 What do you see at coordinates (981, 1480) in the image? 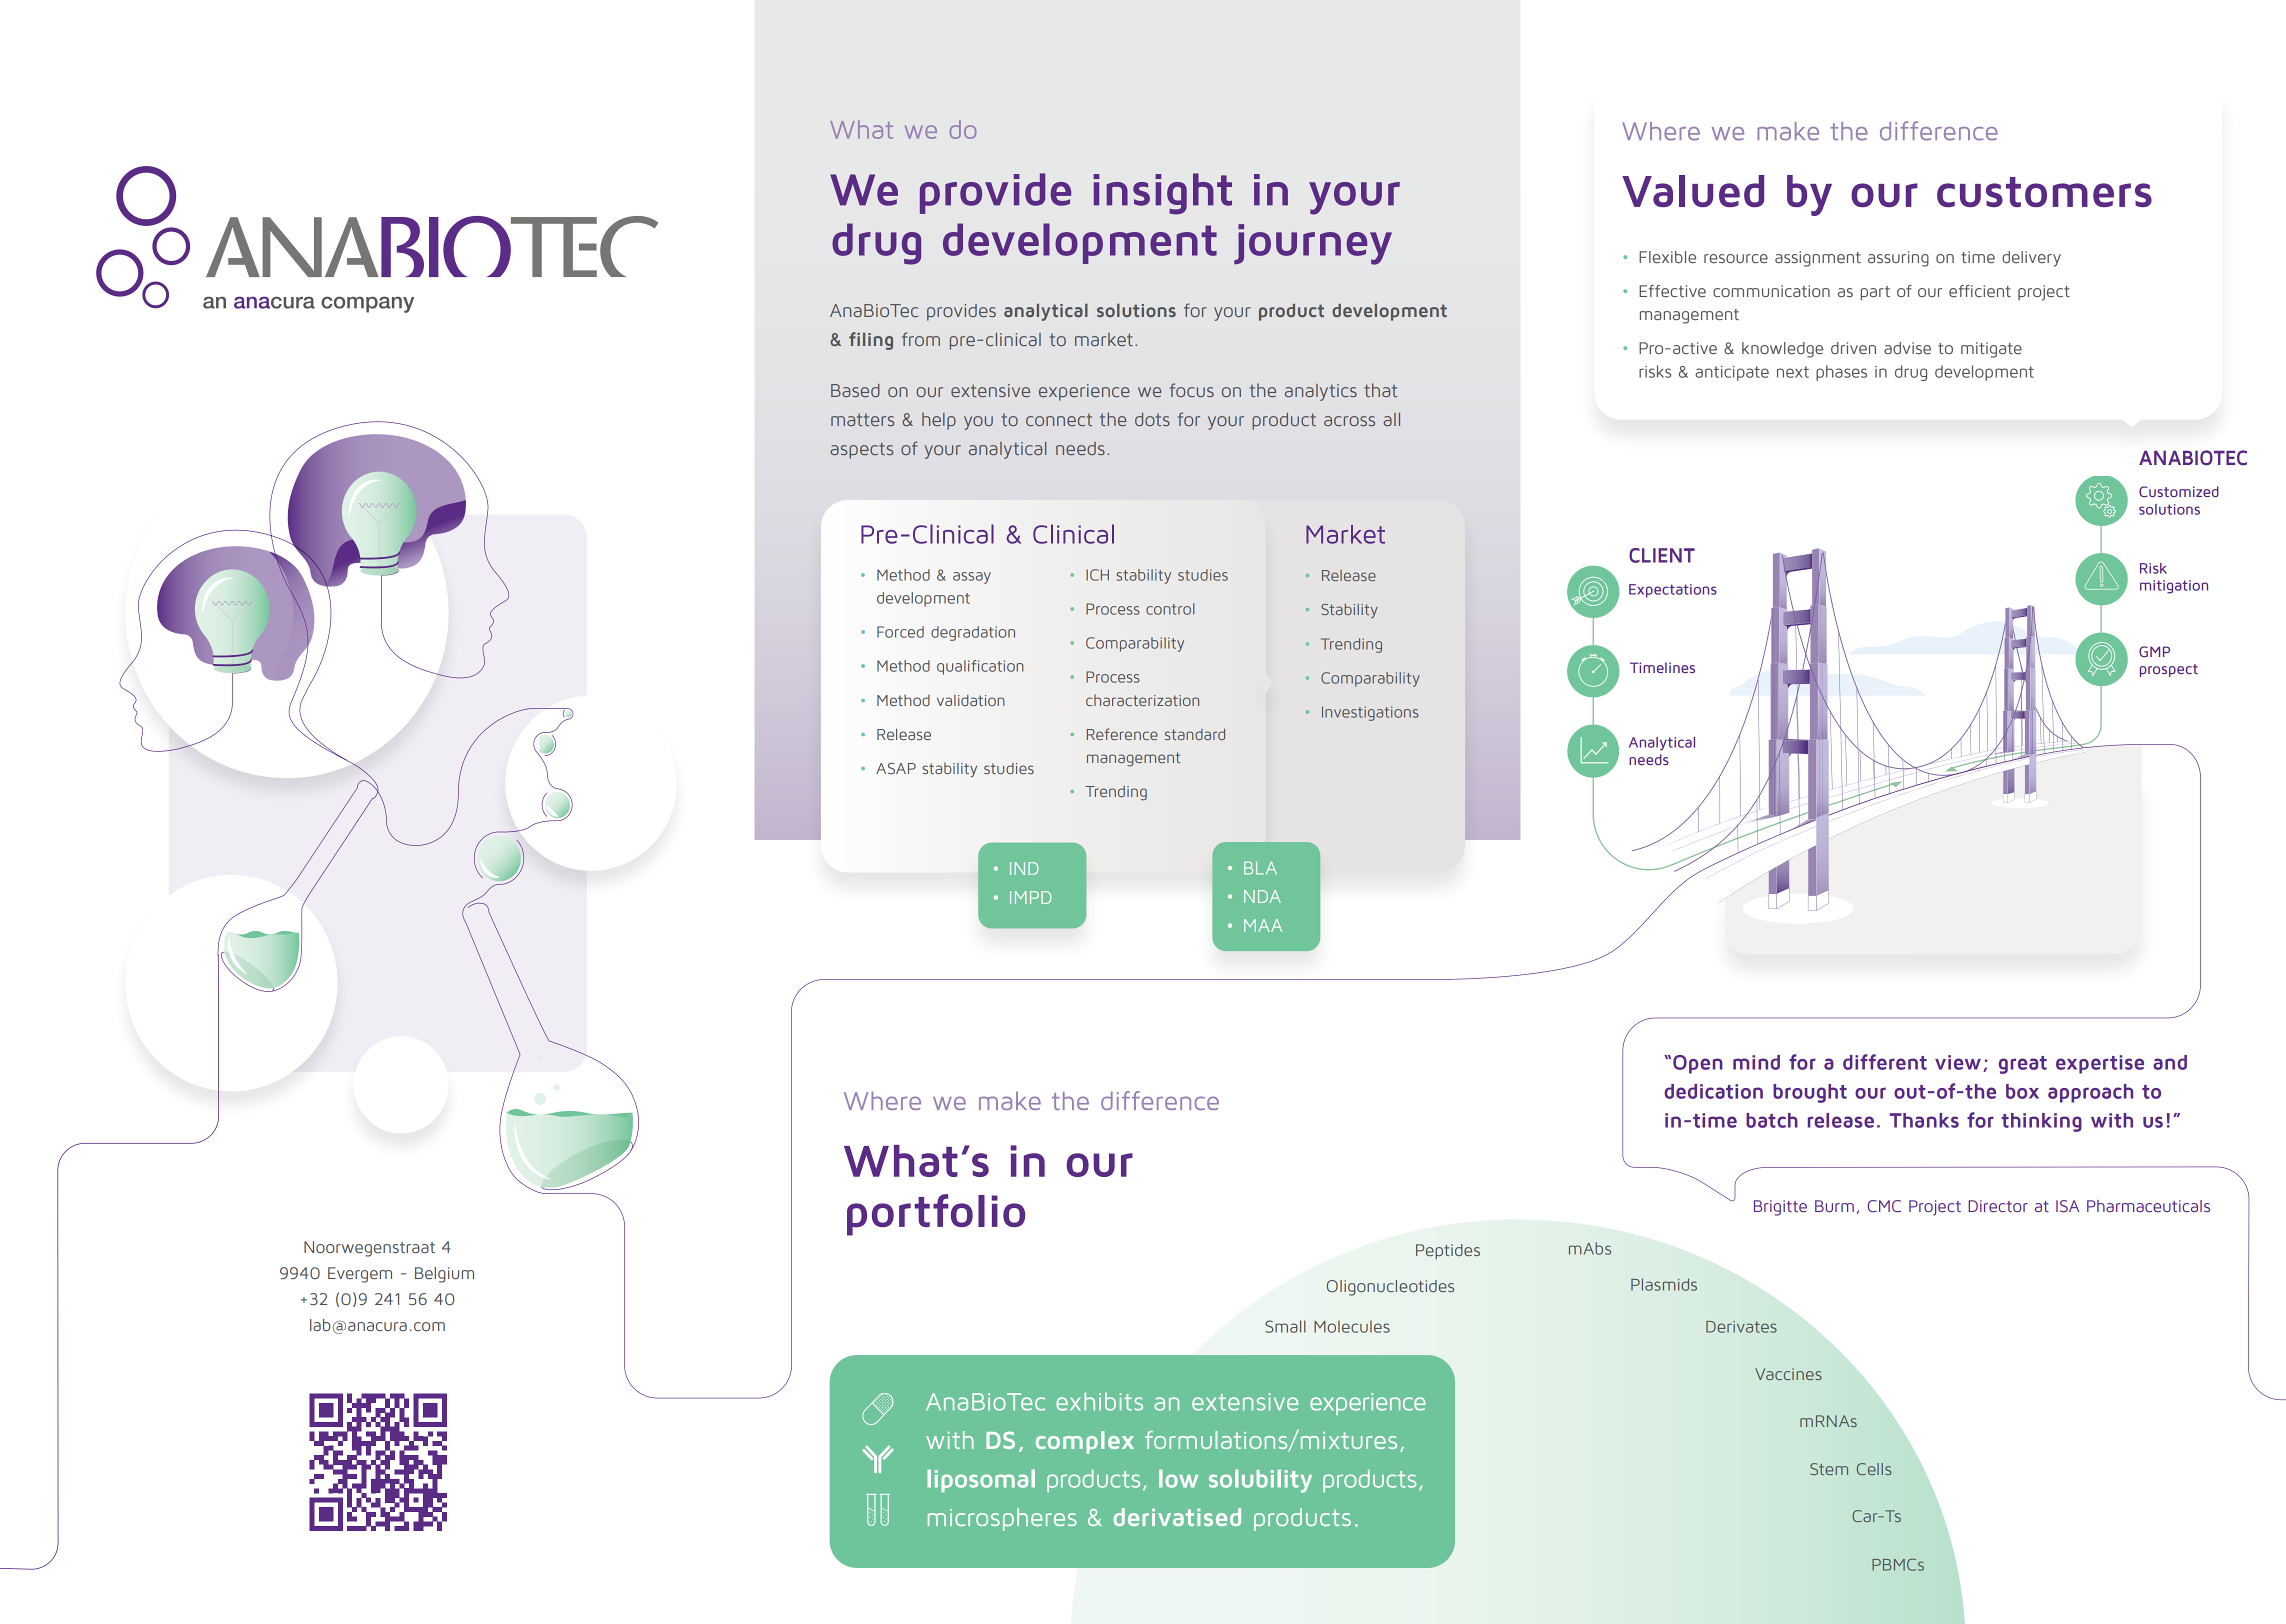
I see `liposomal` at bounding box center [981, 1480].
